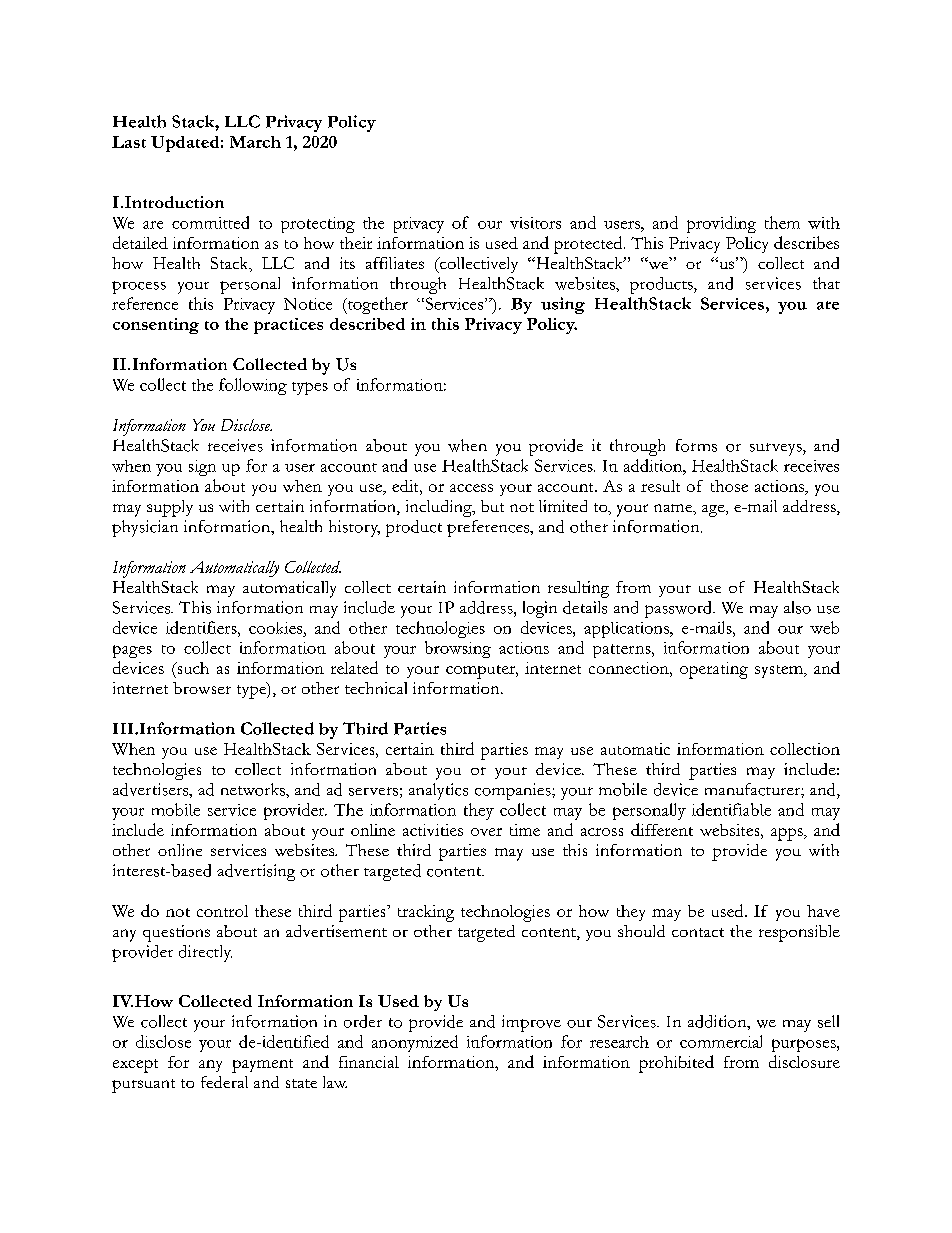 This page has width=952, height=1233. I want to click on commercial, so click(721, 1041).
